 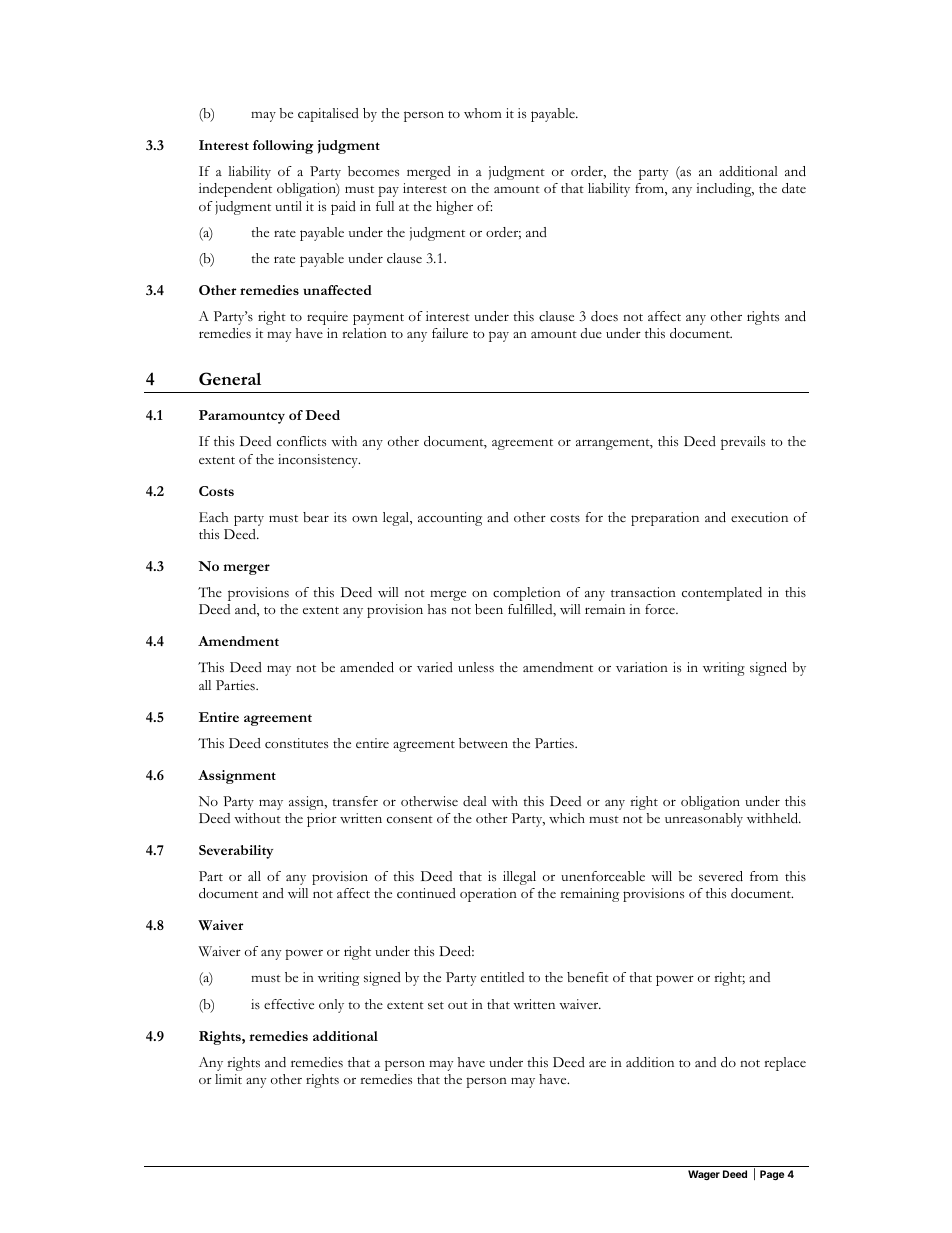 What do you see at coordinates (704, 820) in the screenshot?
I see `unreasonably` at bounding box center [704, 820].
